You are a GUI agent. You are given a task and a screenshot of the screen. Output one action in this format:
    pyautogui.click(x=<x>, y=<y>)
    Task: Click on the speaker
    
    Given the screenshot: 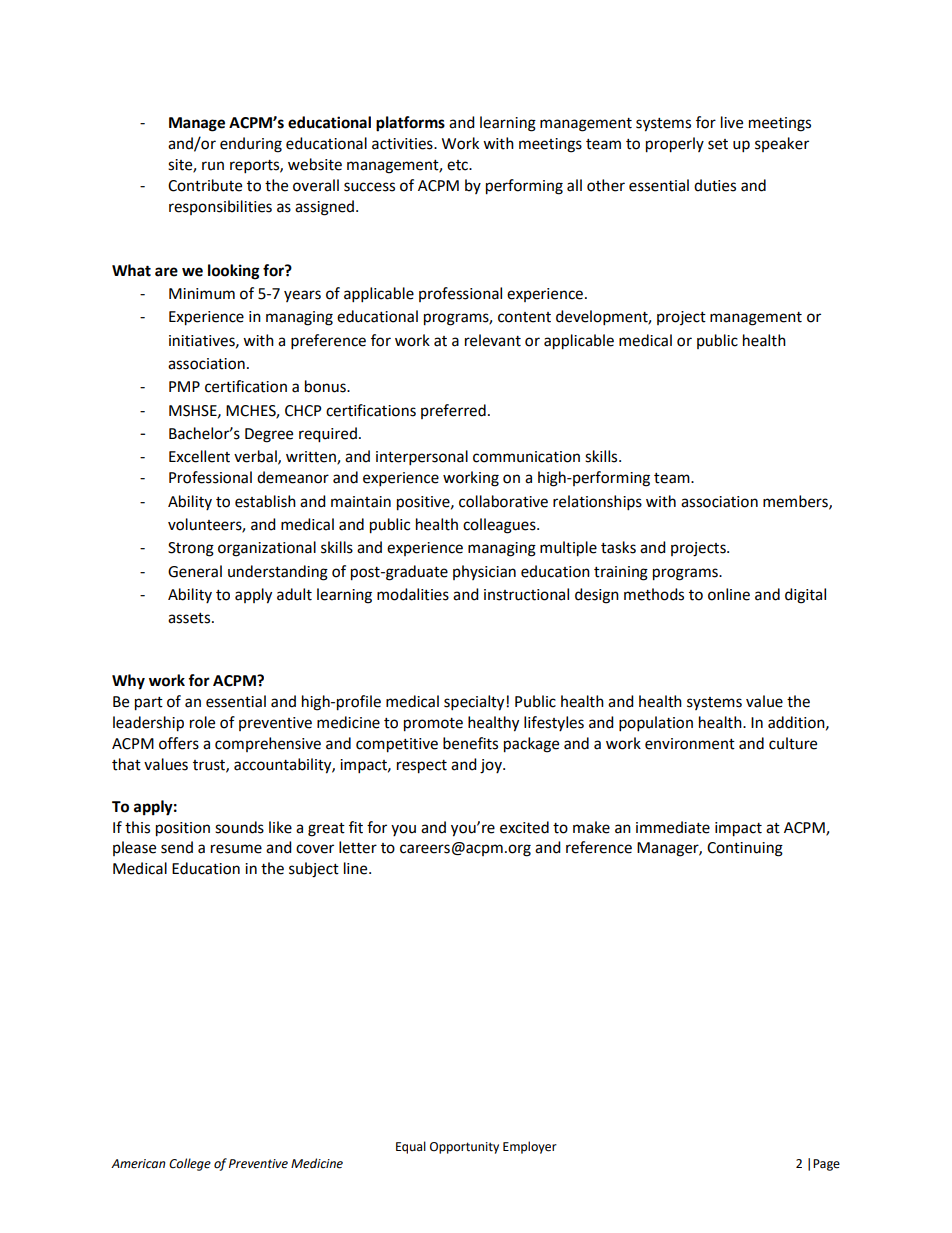 What is the action you would take?
    pyautogui.click(x=782, y=144)
